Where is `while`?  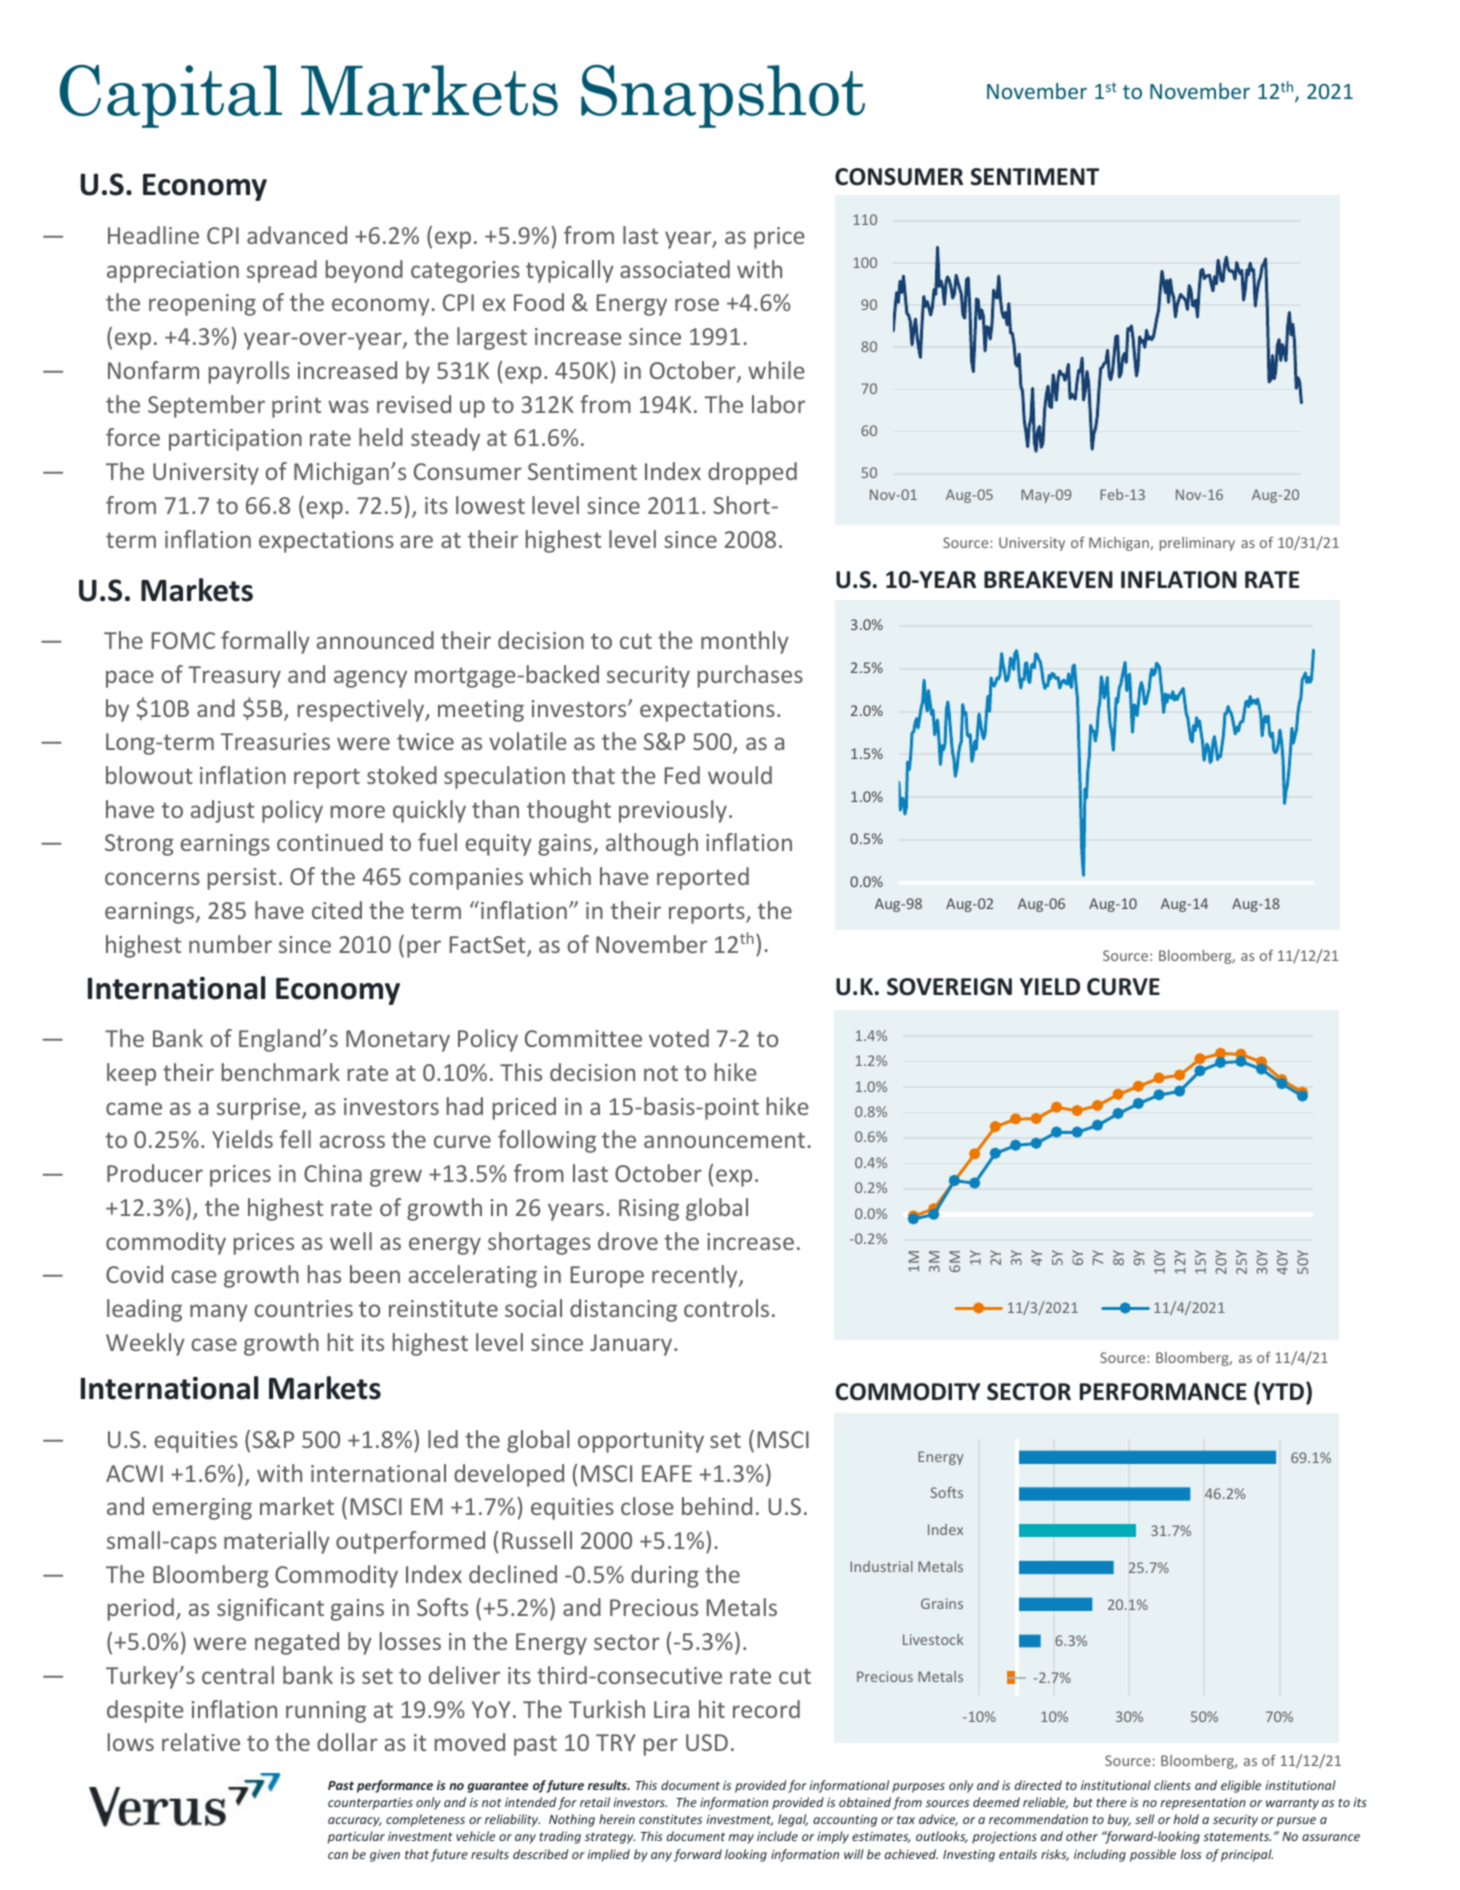
while is located at coordinates (776, 370).
